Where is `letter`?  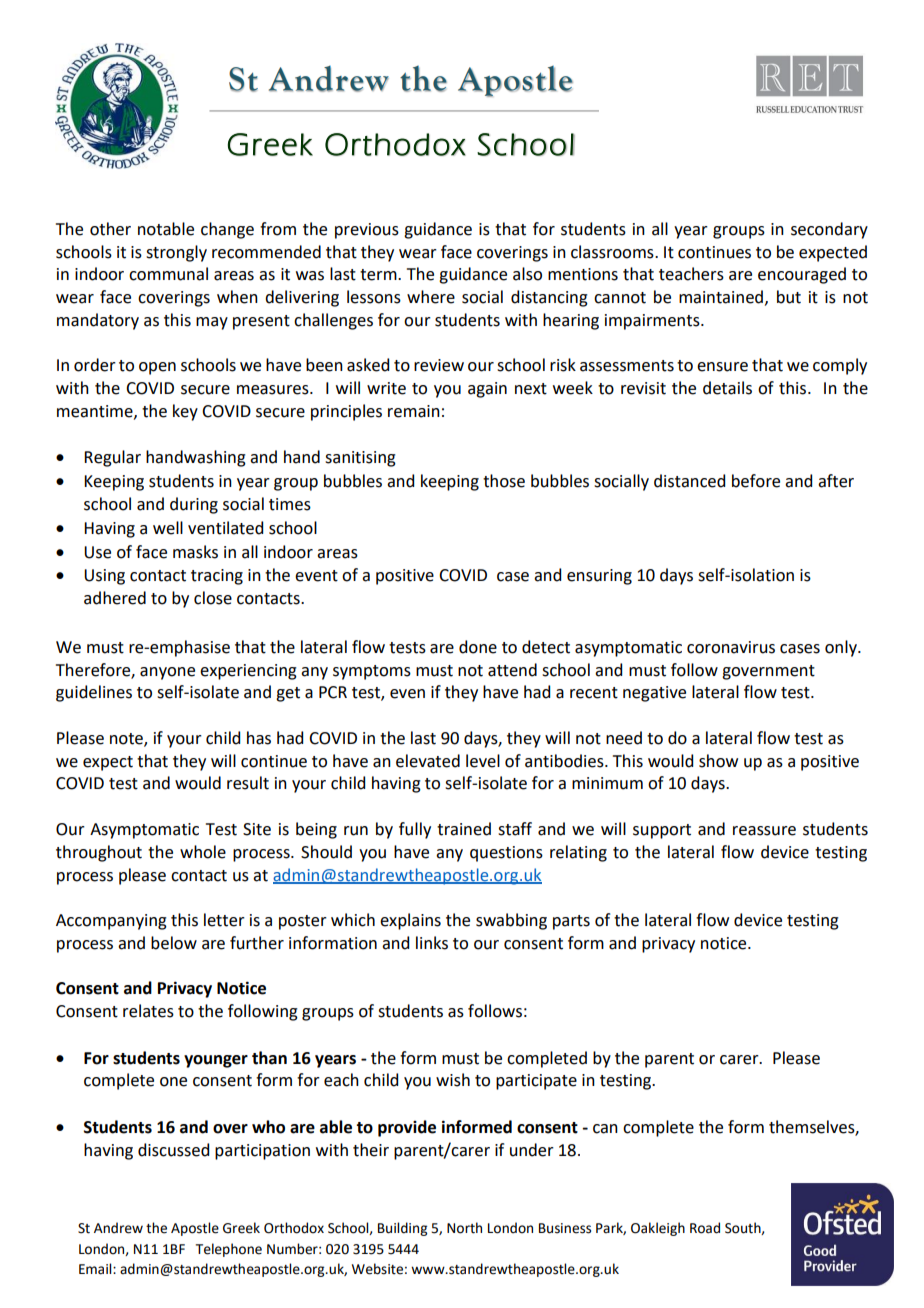
letter is located at coordinates (224, 920).
